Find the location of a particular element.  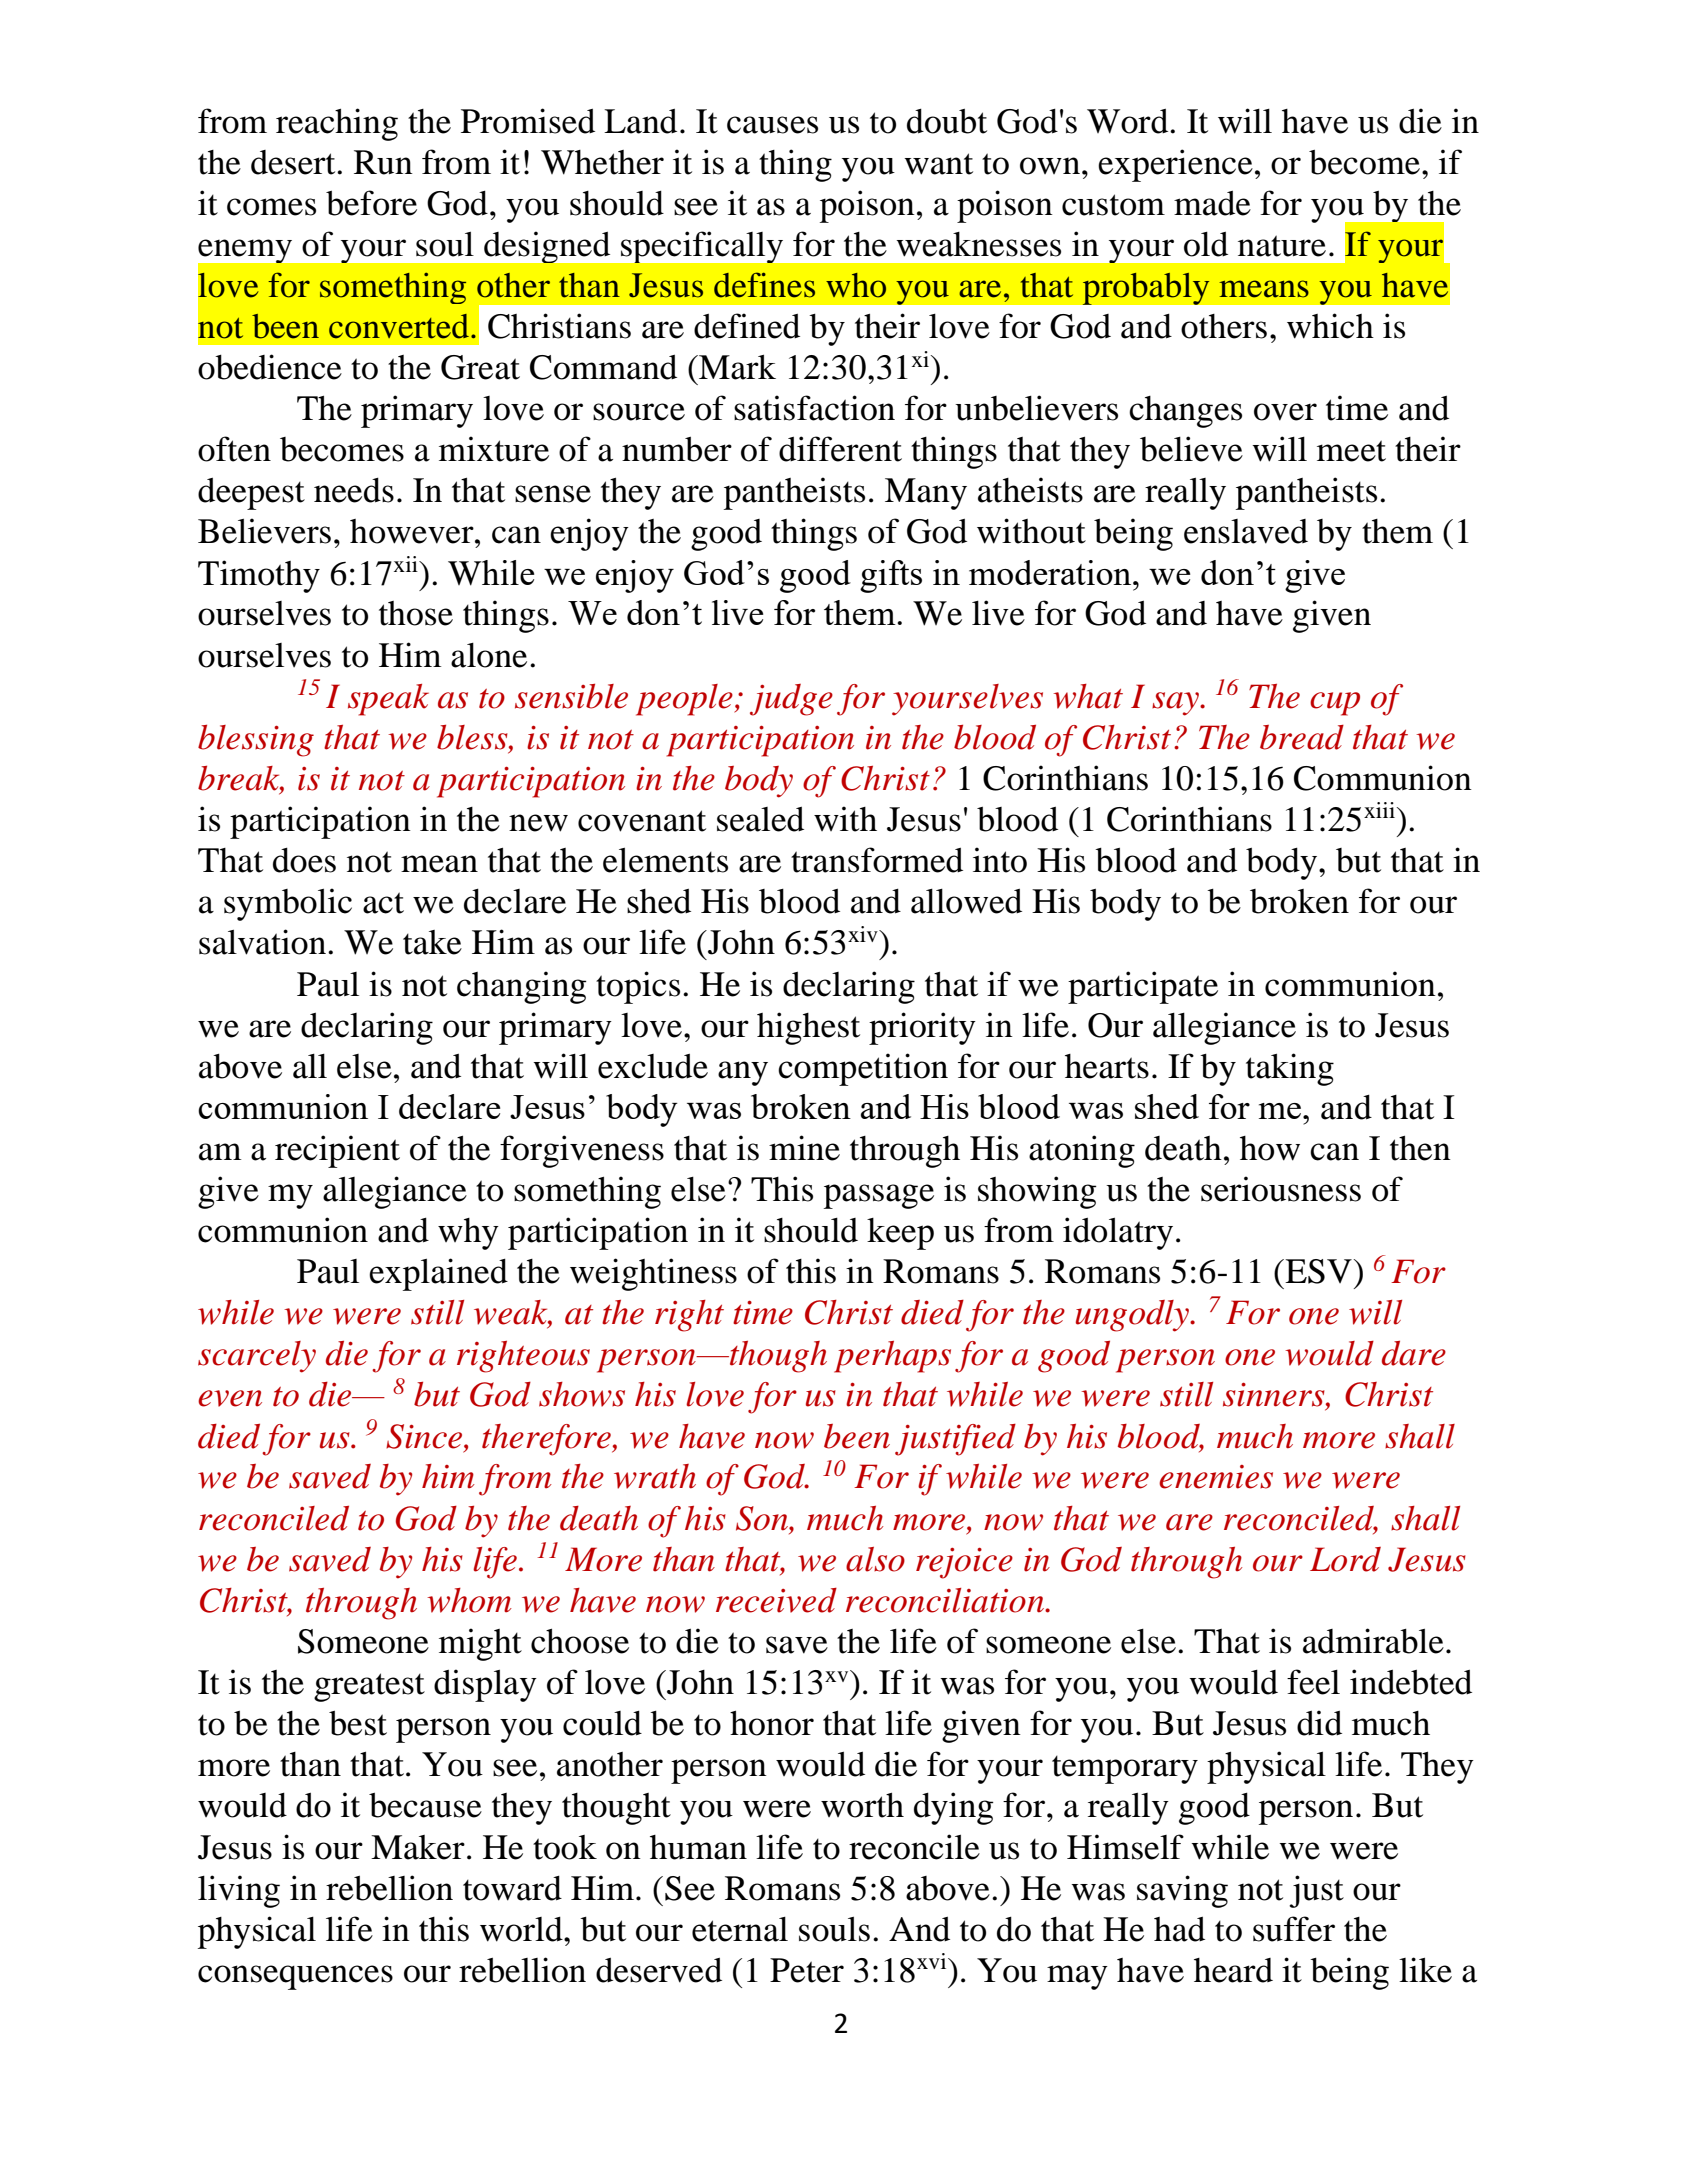

Maker is located at coordinates (418, 1847).
